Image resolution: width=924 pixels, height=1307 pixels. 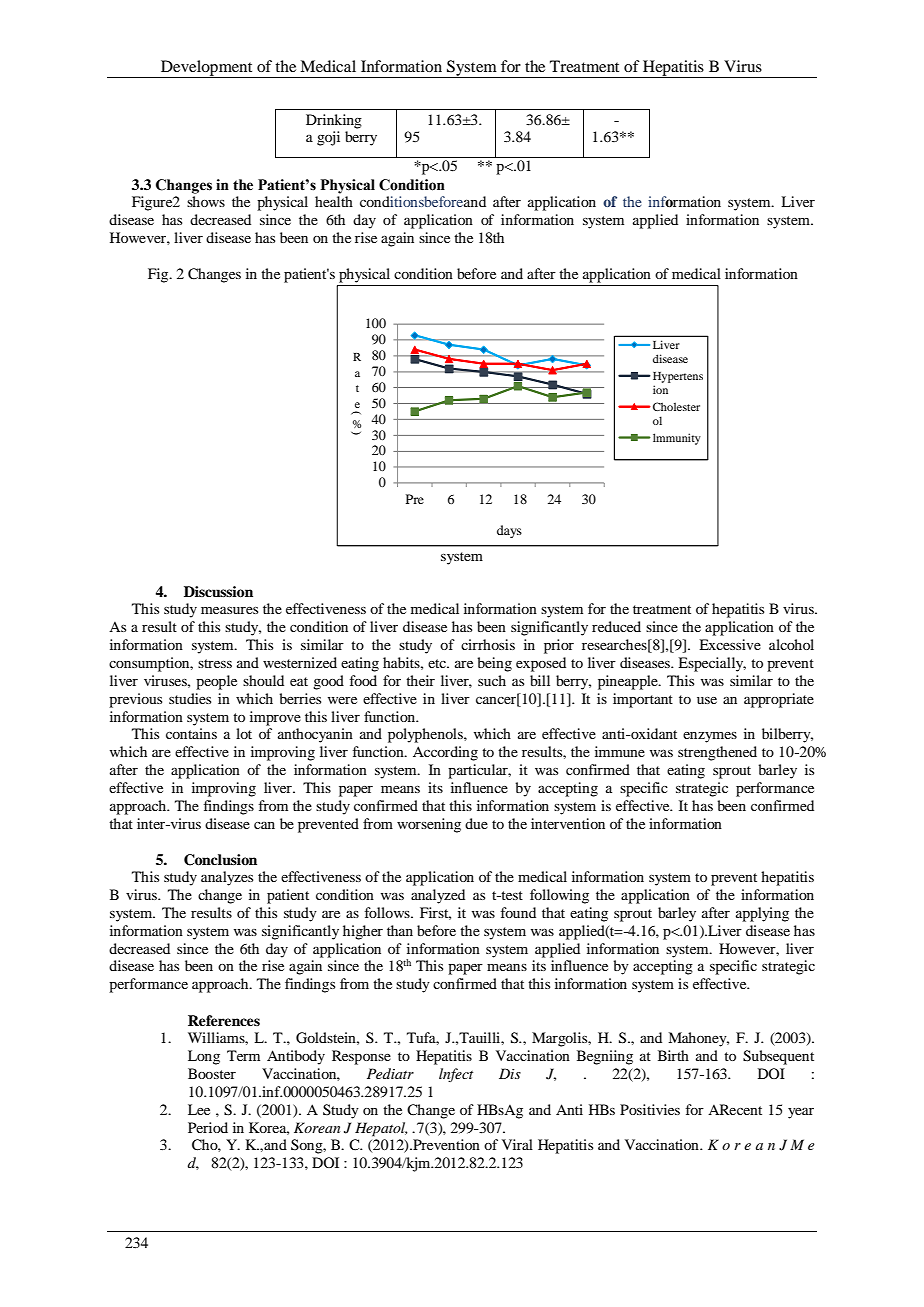 What do you see at coordinates (730, 644) in the screenshot?
I see `Excessive` at bounding box center [730, 644].
